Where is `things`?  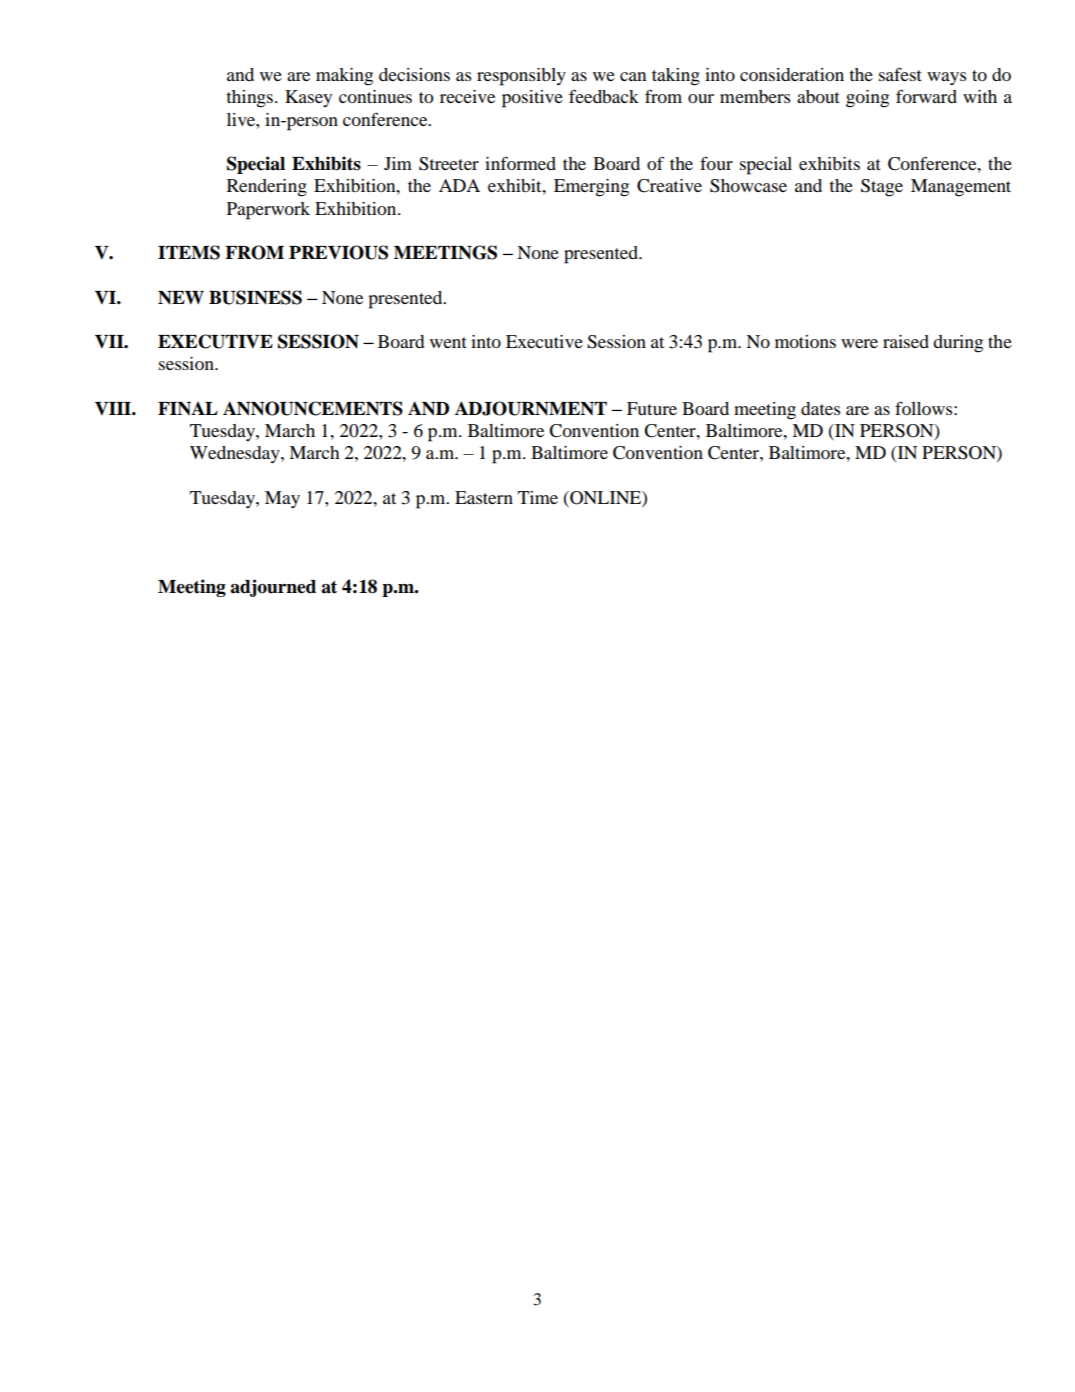 things is located at coordinates (250, 99).
